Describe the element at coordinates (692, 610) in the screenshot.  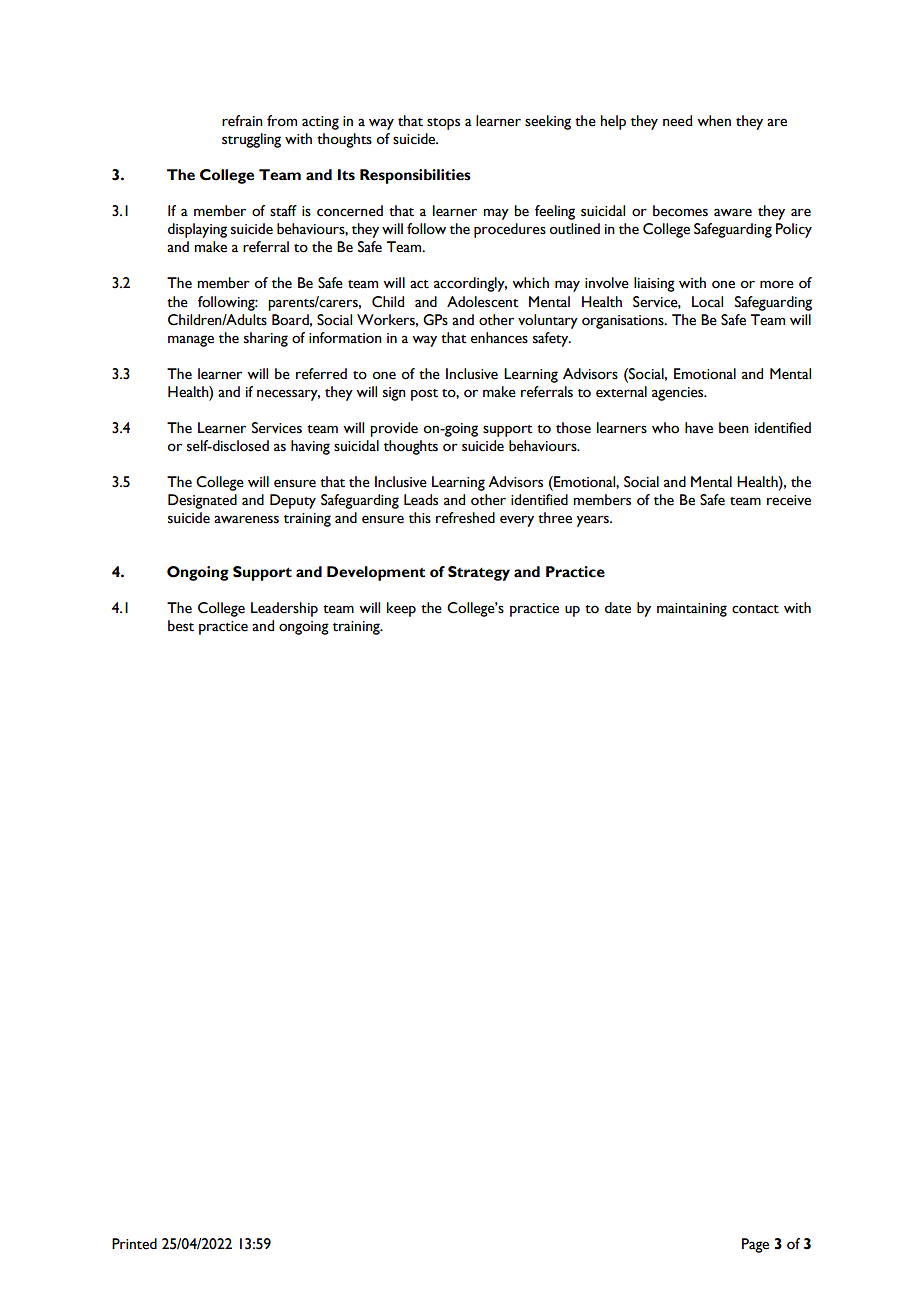
I see `maintaining` at that location.
